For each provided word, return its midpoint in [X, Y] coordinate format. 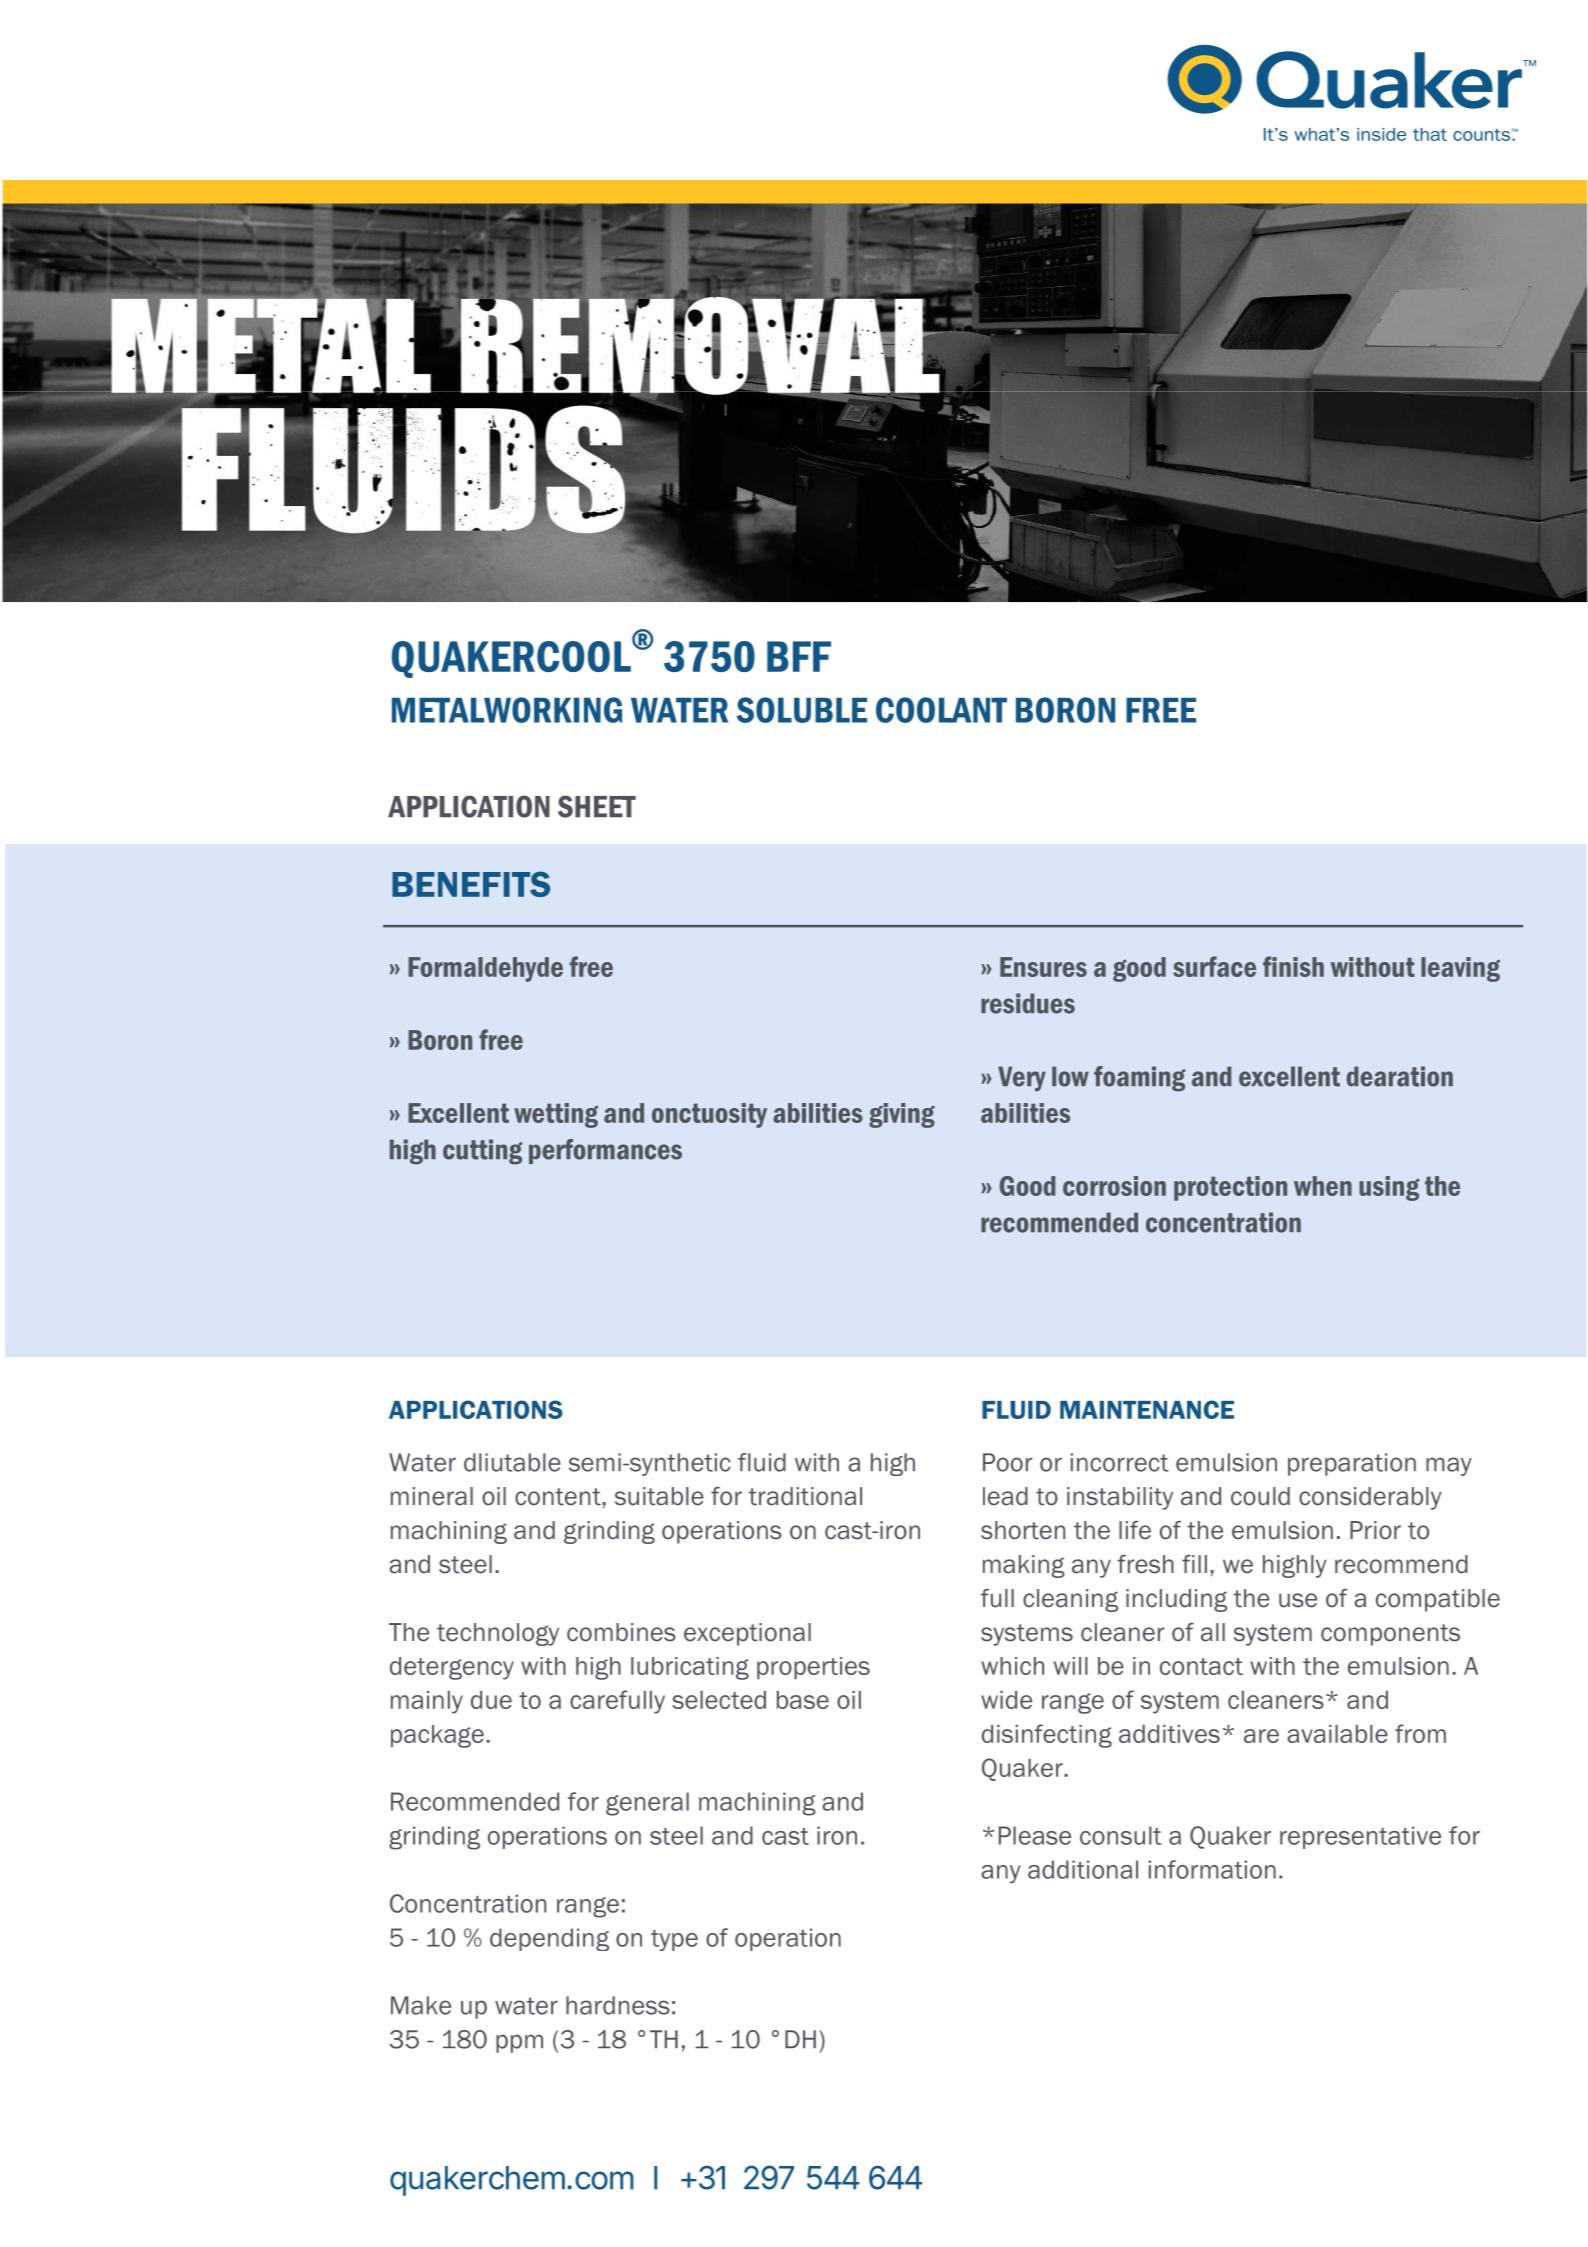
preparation [1352, 1464]
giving [902, 1115]
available [1337, 1734]
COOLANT [941, 710]
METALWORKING [507, 710]
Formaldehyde [485, 969]
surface [1214, 966]
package [437, 1736]
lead [1005, 1496]
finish [1293, 966]
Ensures [1043, 967]
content [559, 1497]
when [1323, 1186]
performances [605, 1151]
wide [1006, 1700]
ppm [519, 2043]
